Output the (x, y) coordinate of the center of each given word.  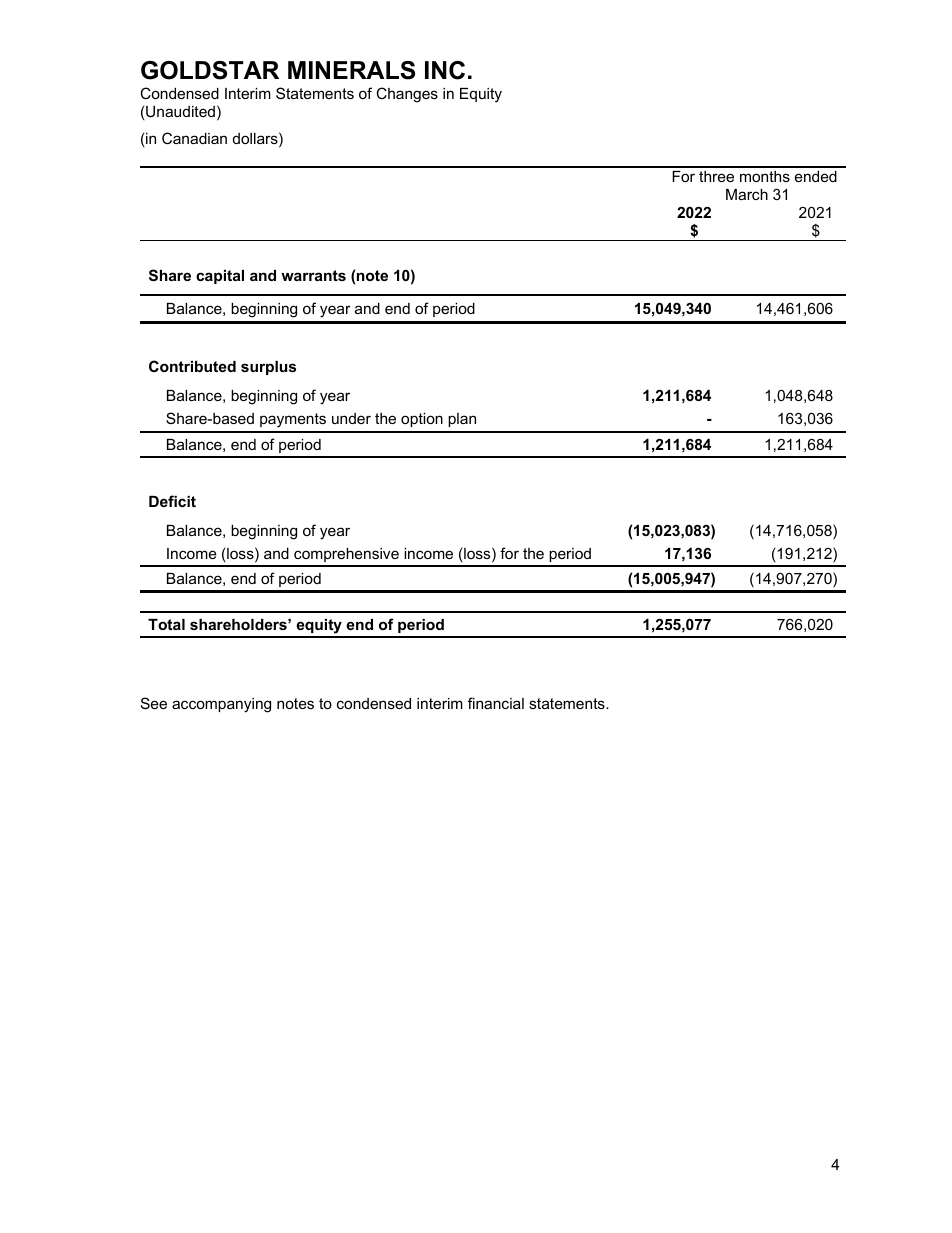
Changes (407, 95)
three (716, 176)
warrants (313, 275)
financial (496, 703)
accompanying (221, 705)
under (351, 418)
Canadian (194, 138)
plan (462, 420)
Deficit (172, 501)
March (747, 194)
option (422, 420)
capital (220, 277)
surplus (268, 368)
